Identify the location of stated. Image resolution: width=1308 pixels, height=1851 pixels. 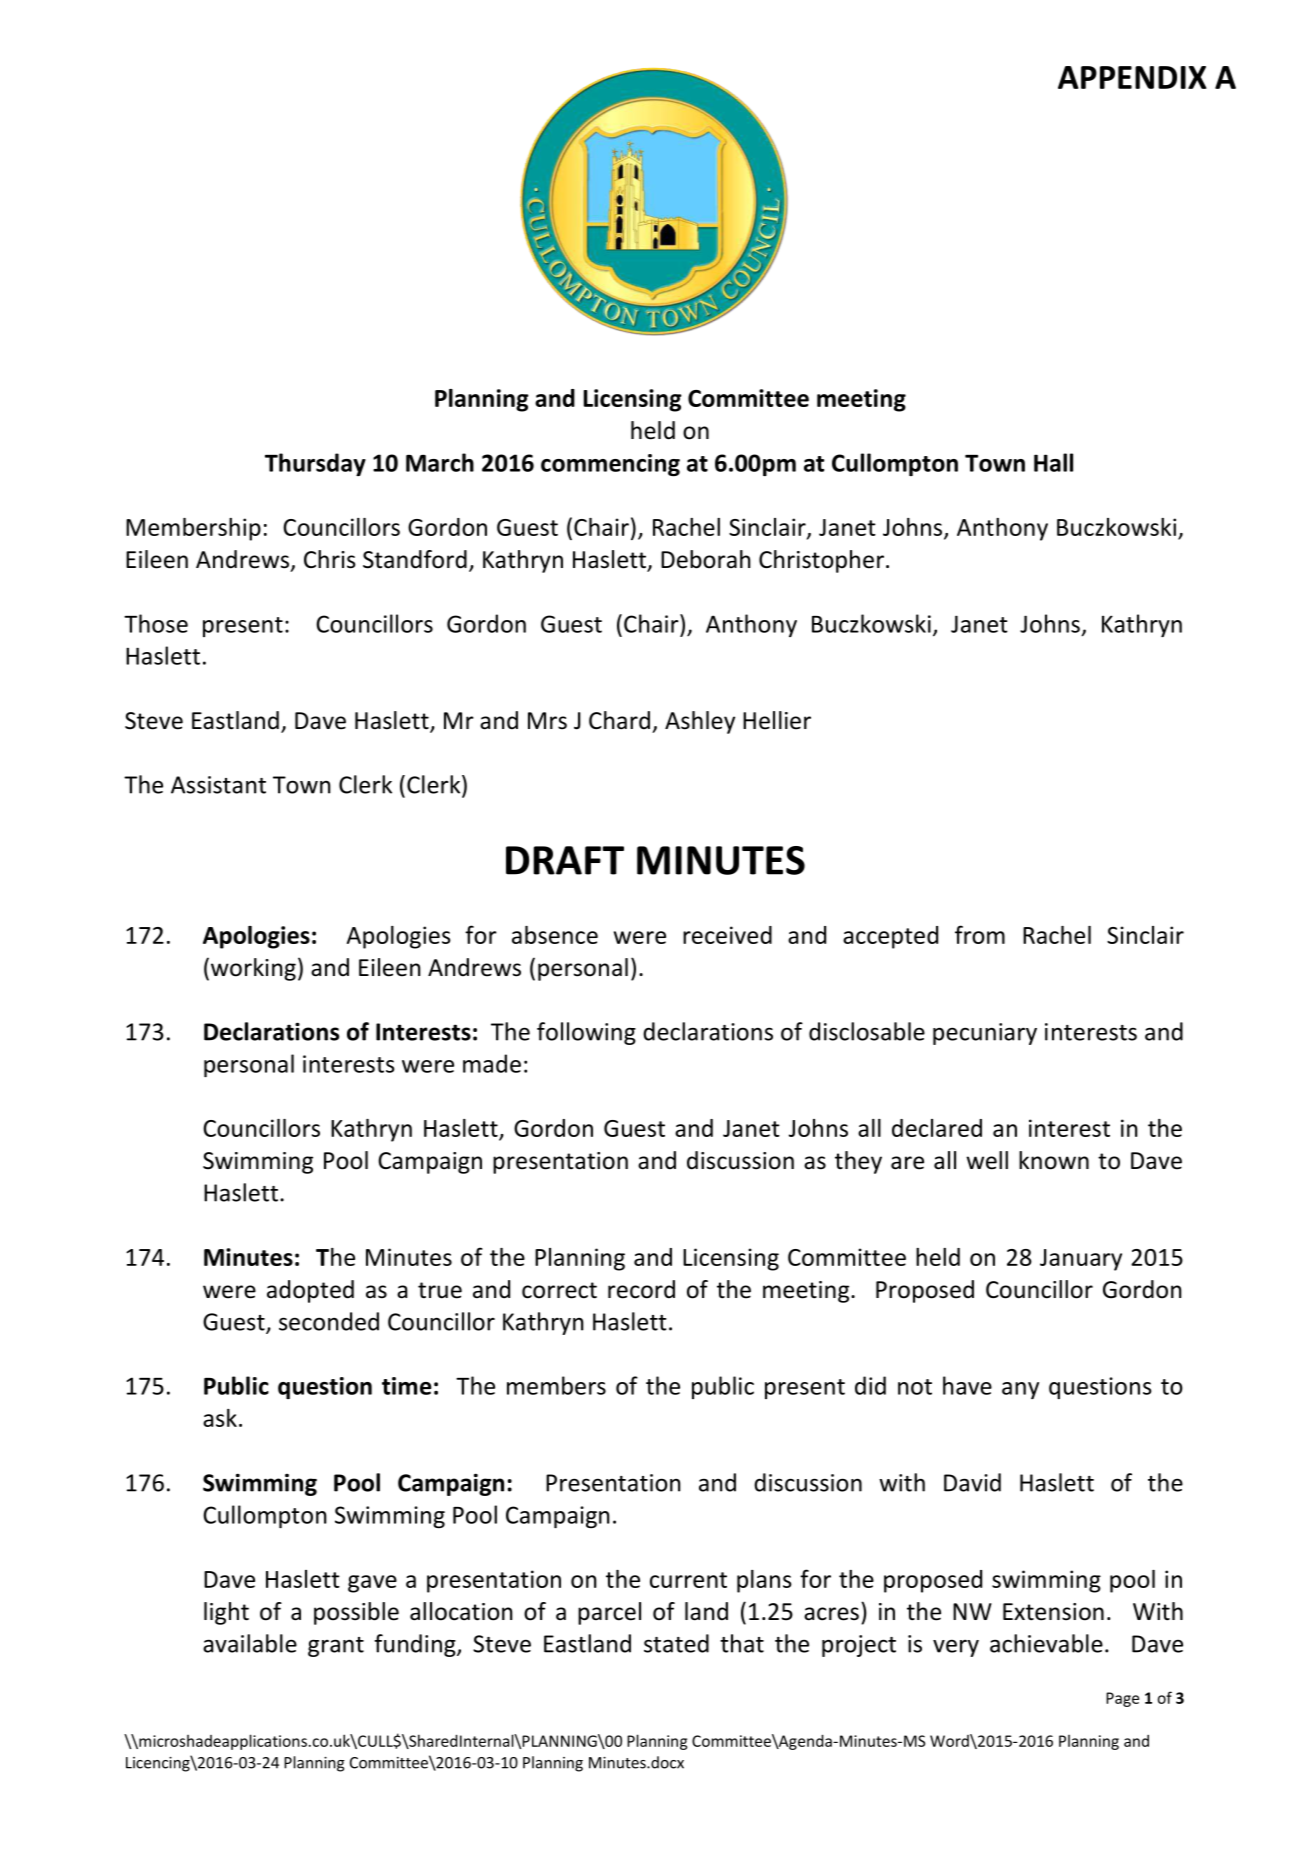
(676, 1643).
